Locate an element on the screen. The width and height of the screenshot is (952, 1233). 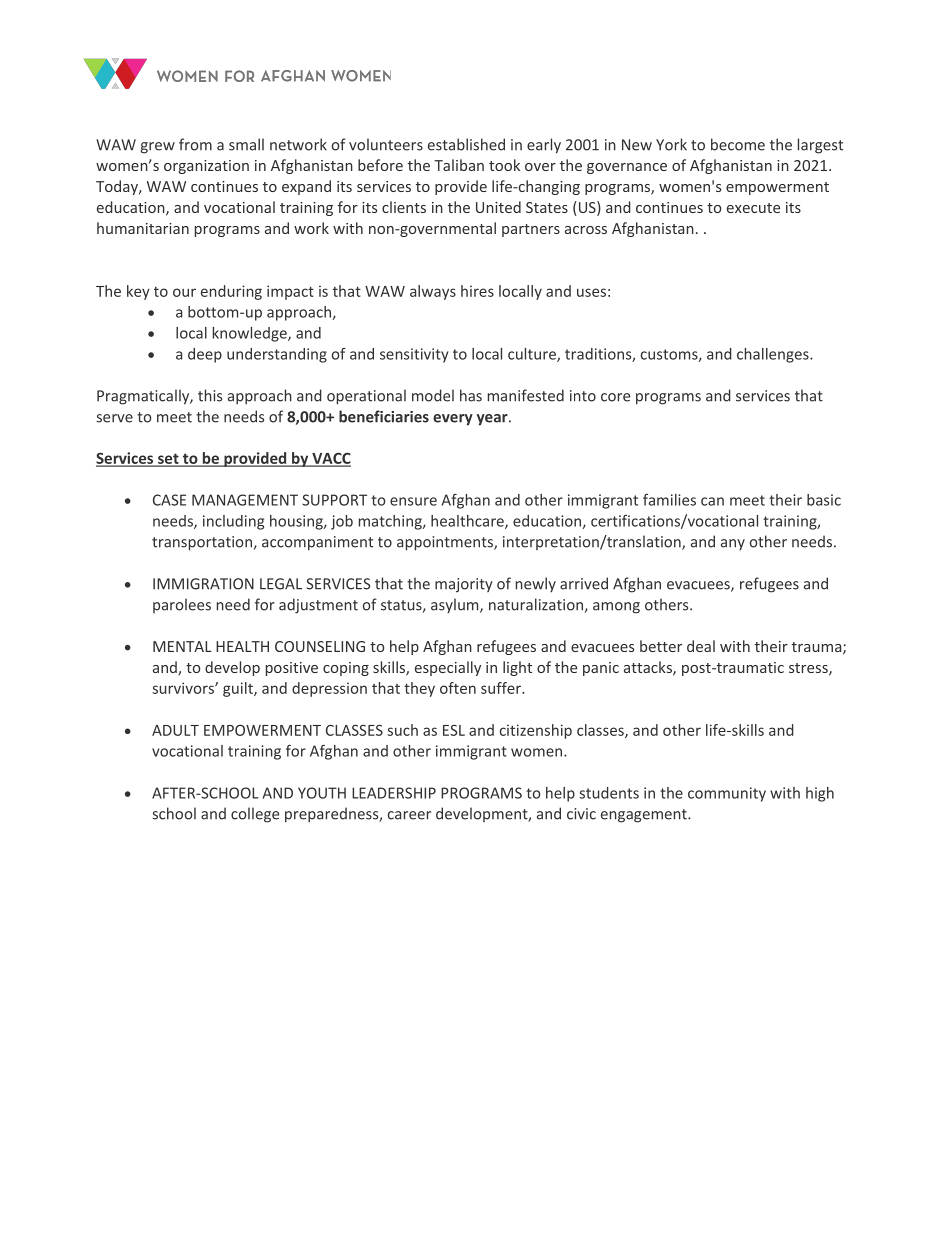
any is located at coordinates (733, 544).
